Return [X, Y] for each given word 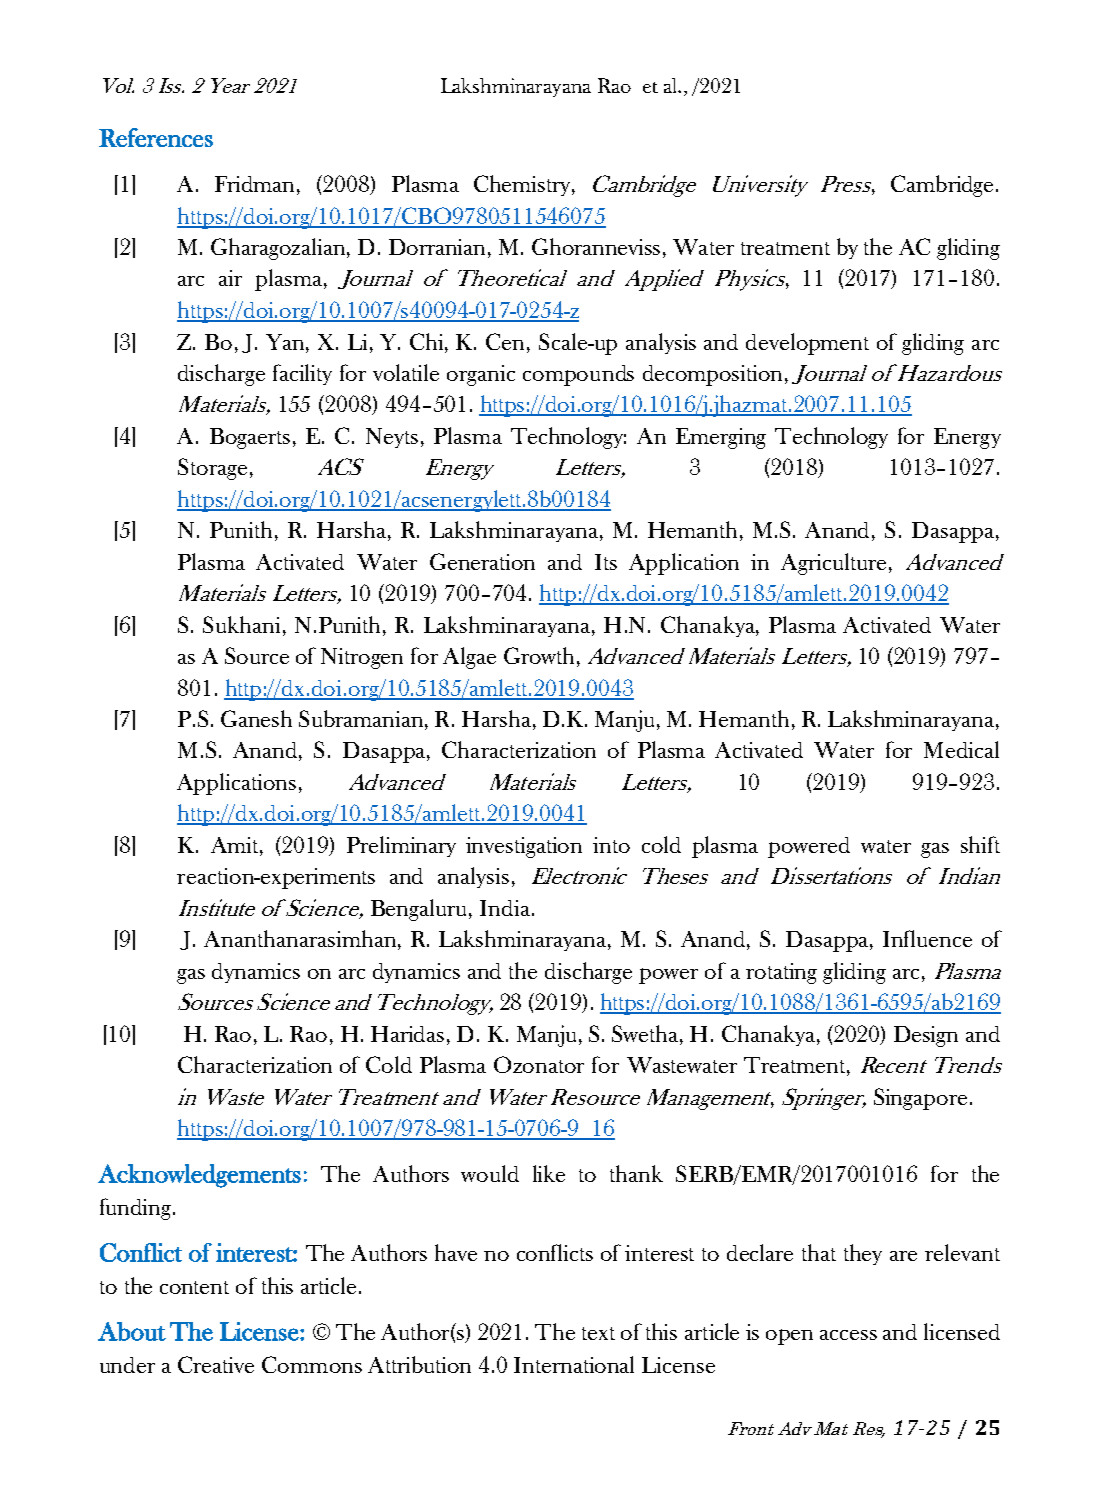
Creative [216, 1364]
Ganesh [256, 718]
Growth [539, 655]
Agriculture [833, 564]
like [549, 1173]
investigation [524, 847]
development [807, 344]
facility [302, 374]
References [156, 137]
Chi [428, 341]
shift [980, 844]
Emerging [721, 438]
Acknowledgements [199, 1176]
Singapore [920, 1099]
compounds [578, 375]
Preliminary [401, 846]
